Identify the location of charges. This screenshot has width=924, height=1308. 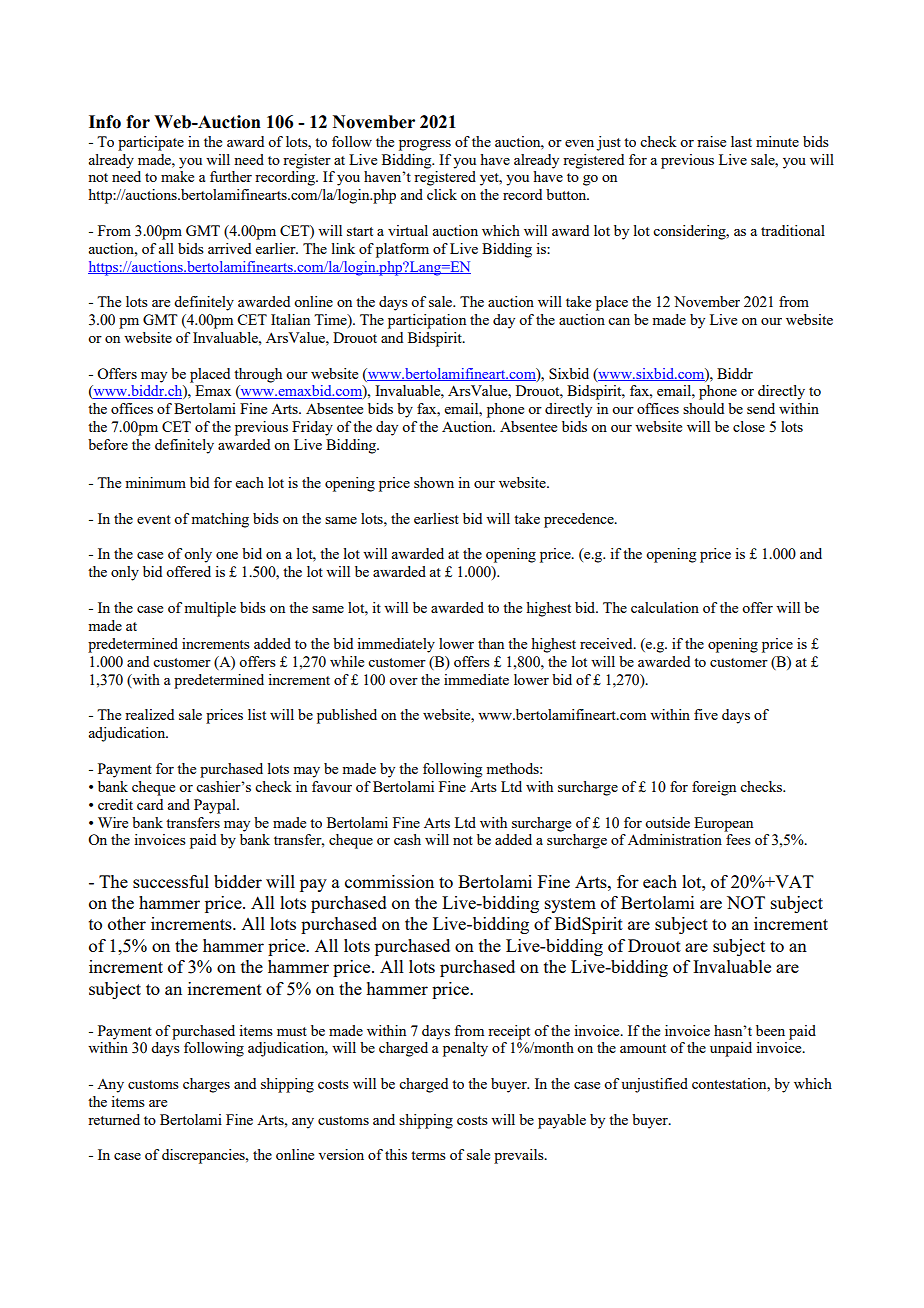
(206, 1085).
